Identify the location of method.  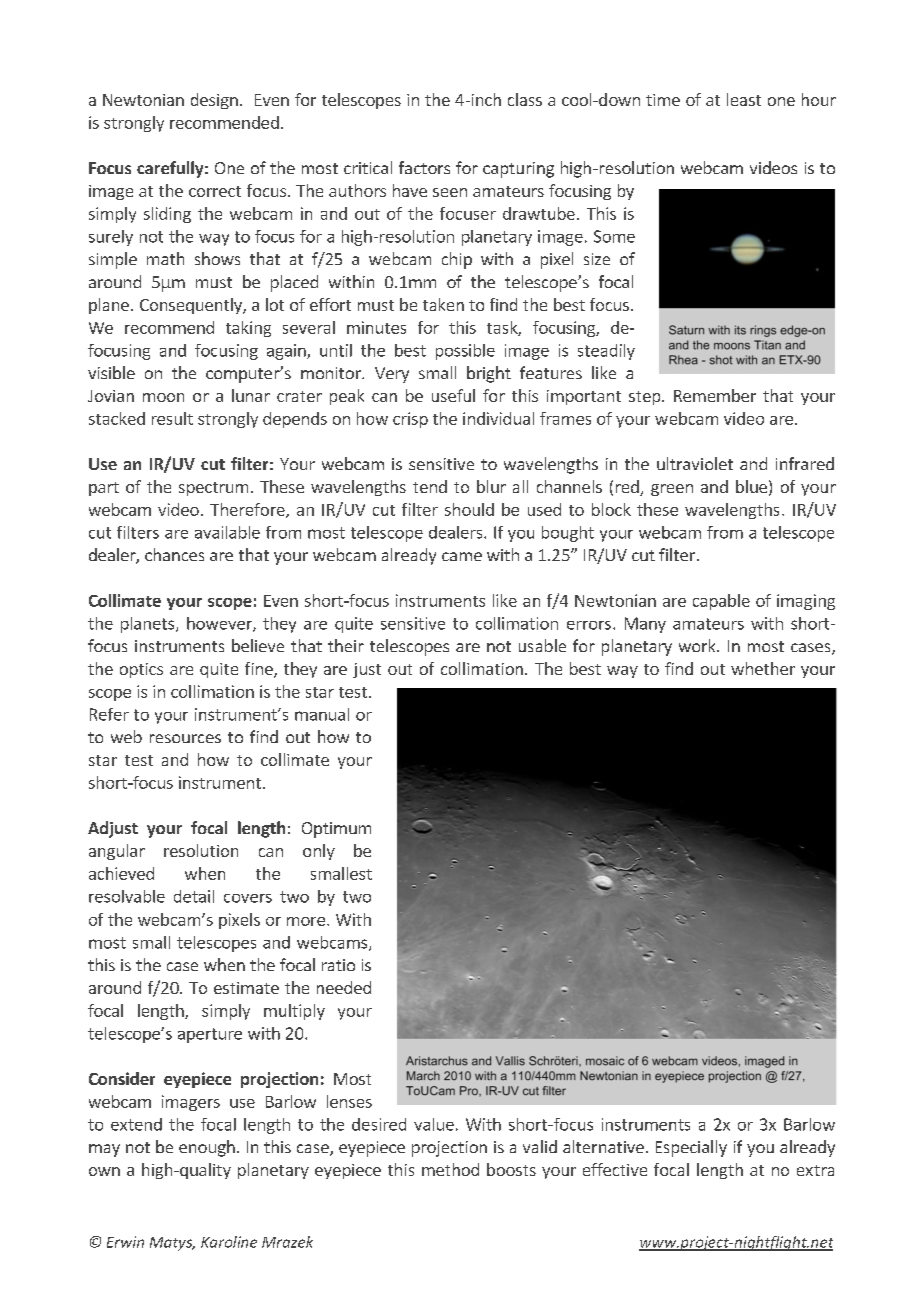
(450, 1169).
